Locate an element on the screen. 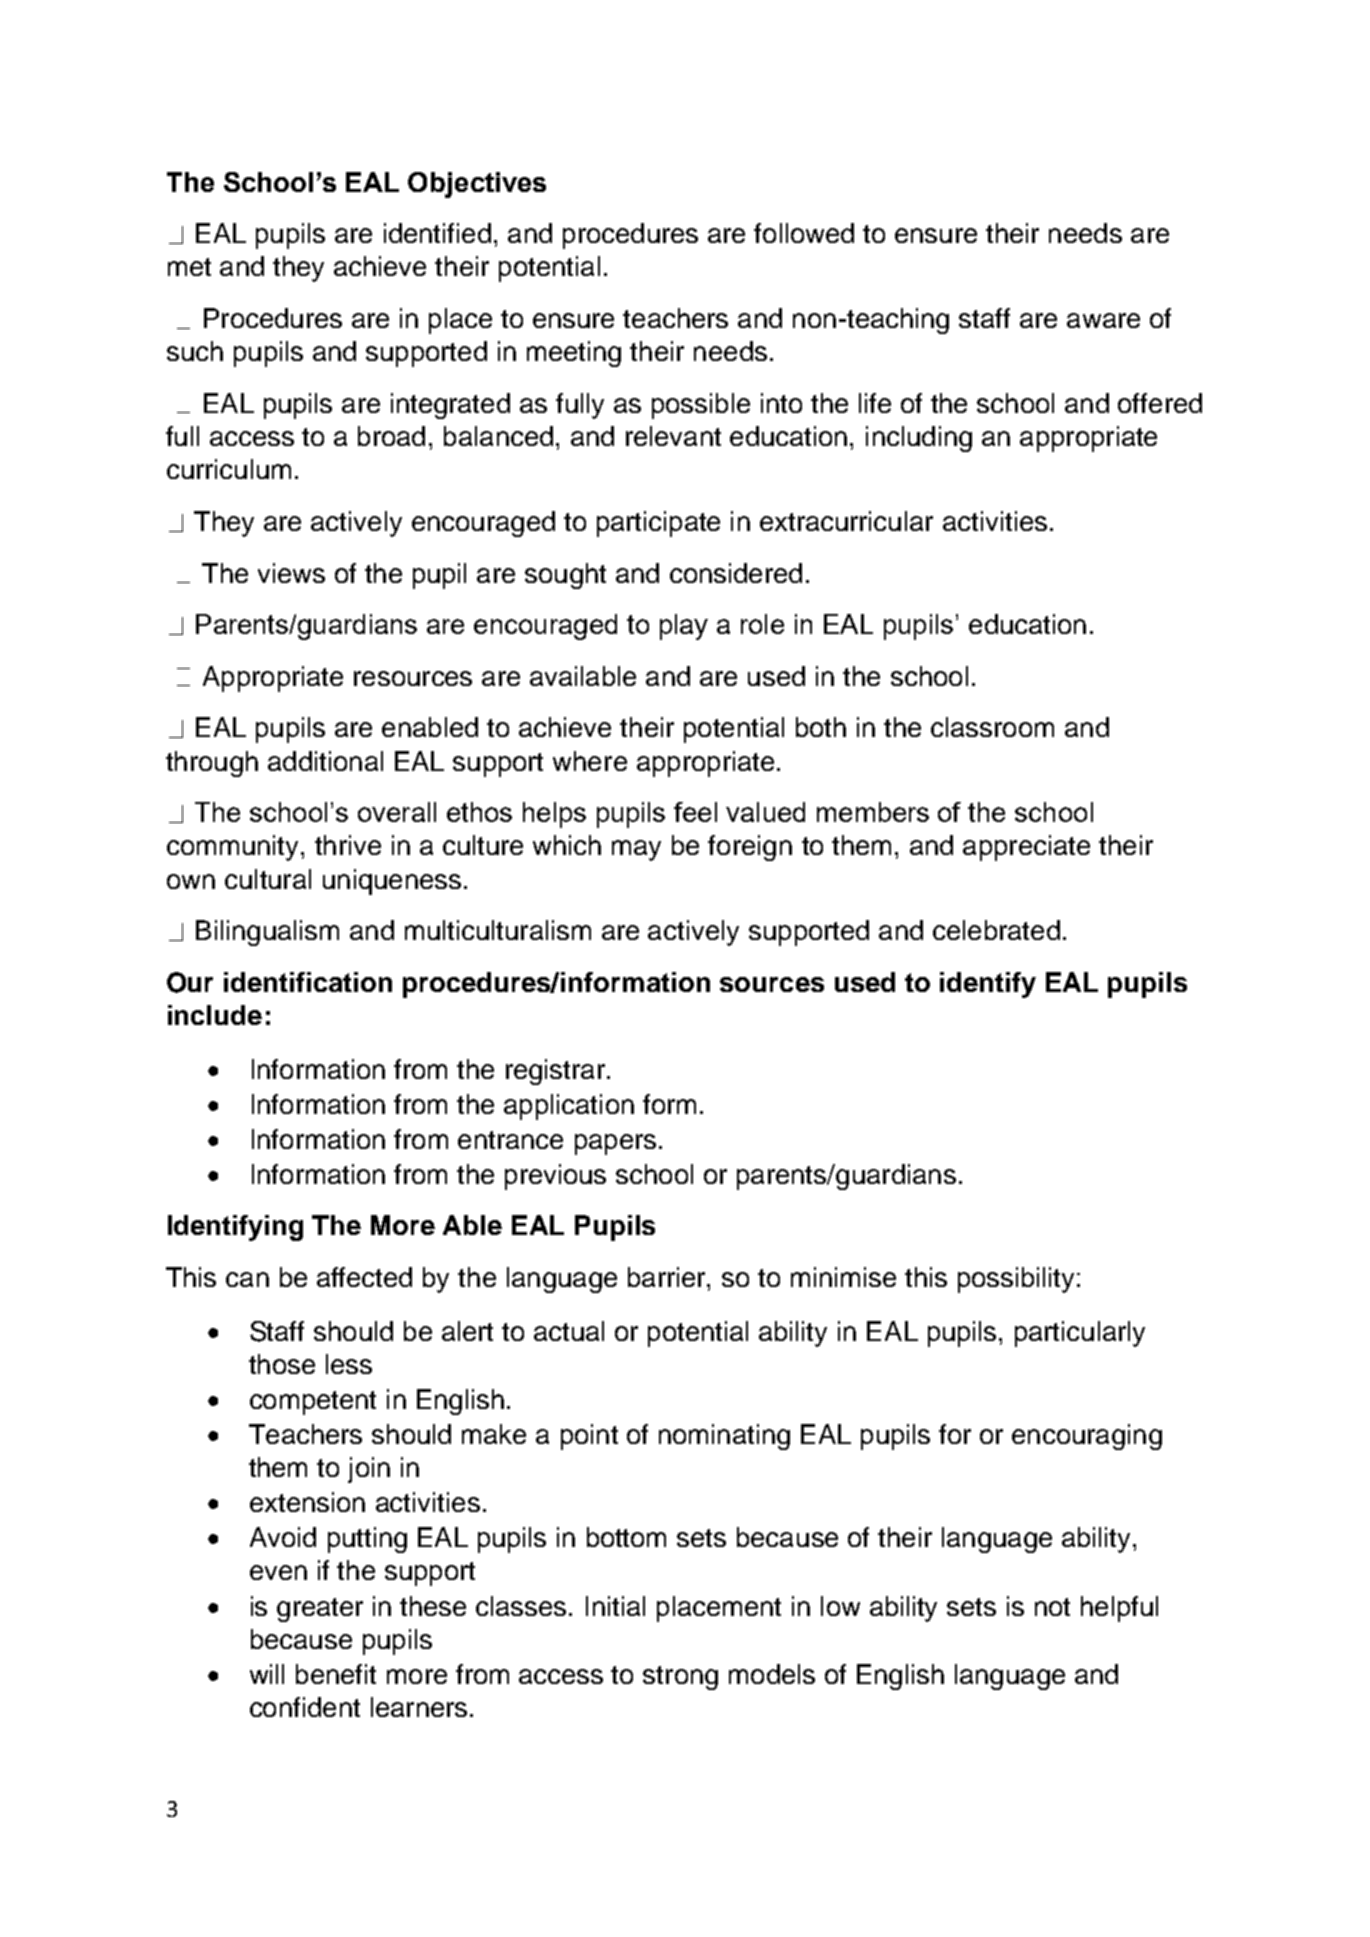  identification is located at coordinates (308, 982).
